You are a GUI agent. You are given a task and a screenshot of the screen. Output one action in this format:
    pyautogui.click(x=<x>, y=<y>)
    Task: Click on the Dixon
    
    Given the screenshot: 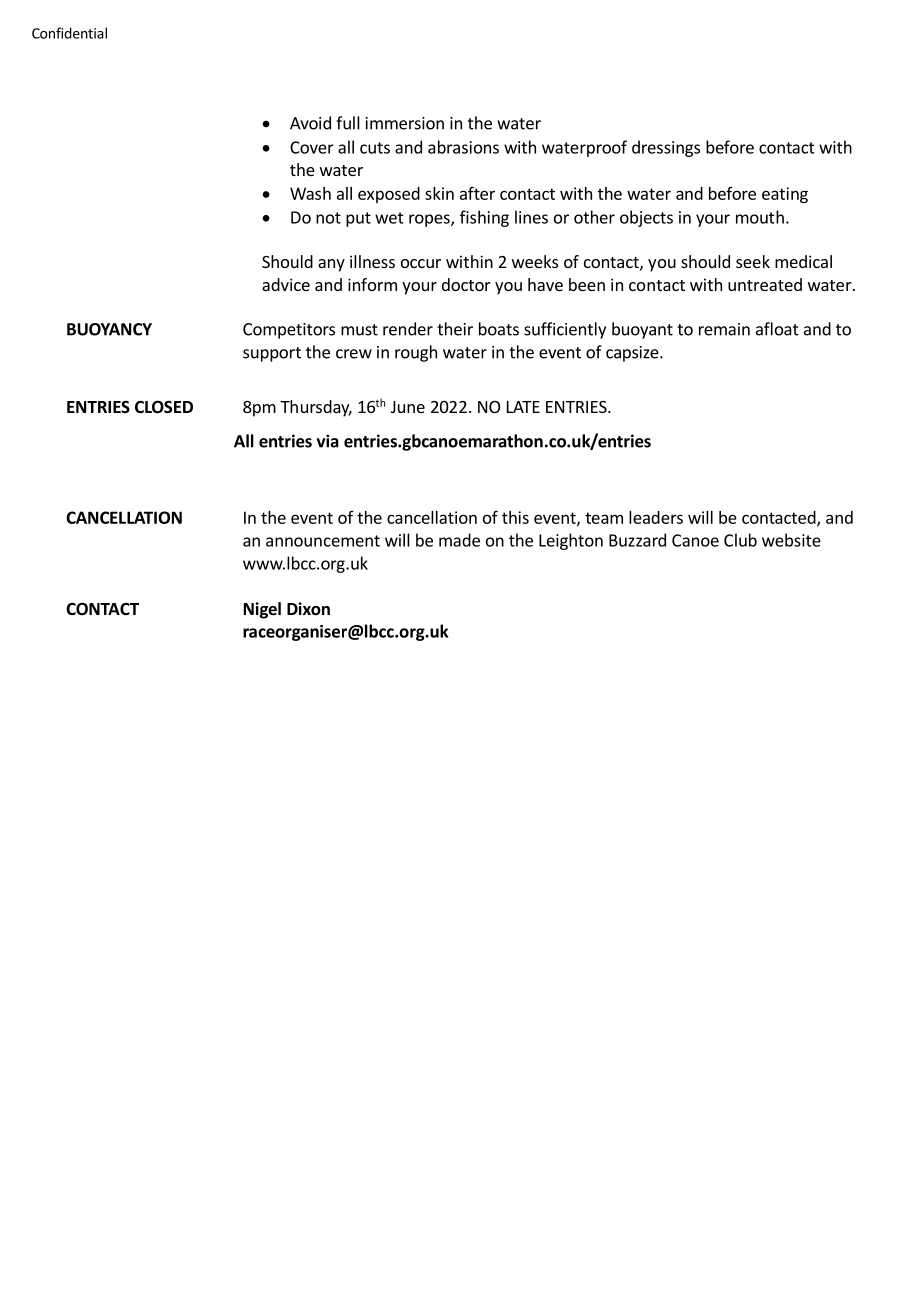 What is the action you would take?
    pyautogui.click(x=308, y=609)
